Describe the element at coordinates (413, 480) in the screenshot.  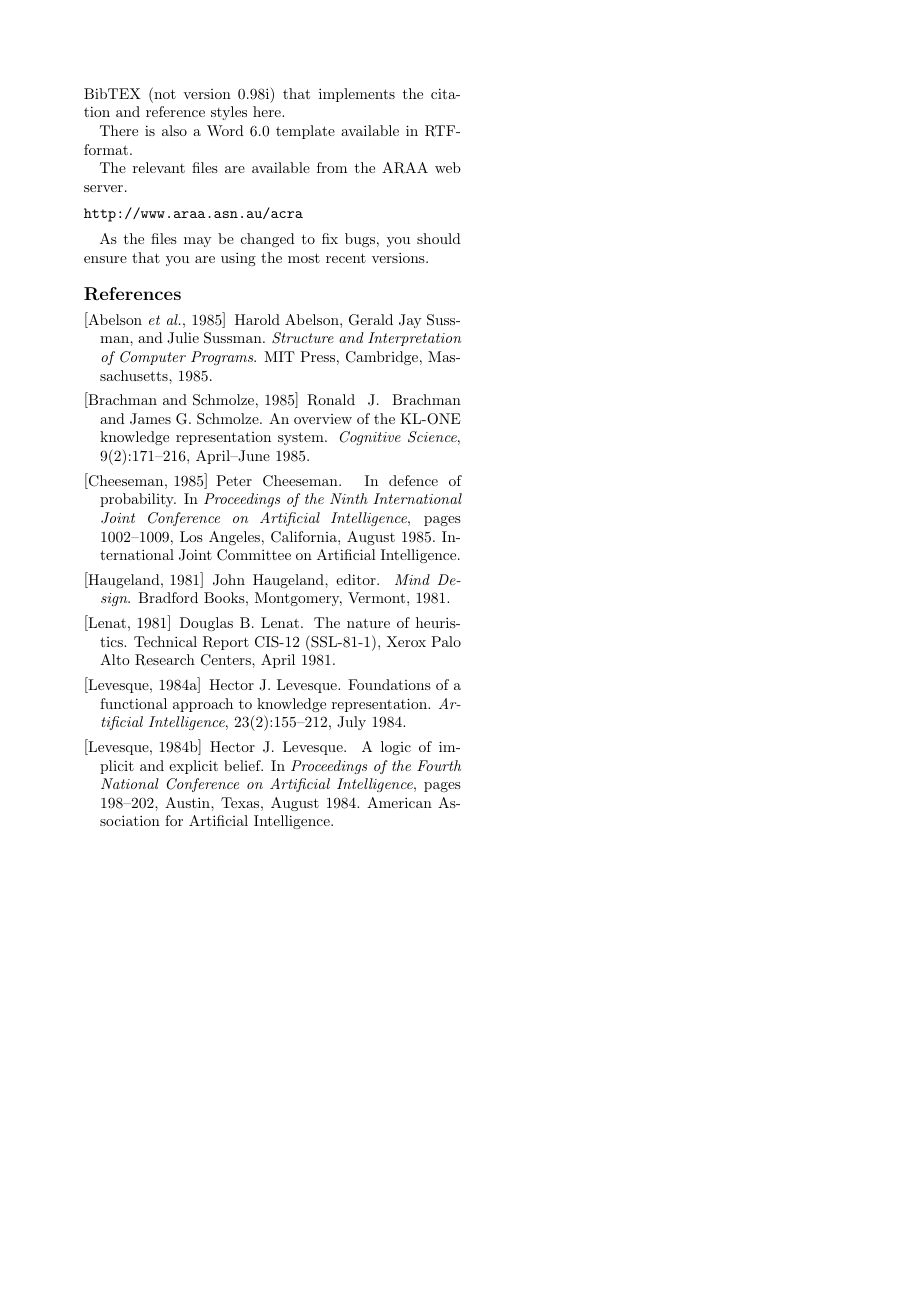
I see `defence` at that location.
